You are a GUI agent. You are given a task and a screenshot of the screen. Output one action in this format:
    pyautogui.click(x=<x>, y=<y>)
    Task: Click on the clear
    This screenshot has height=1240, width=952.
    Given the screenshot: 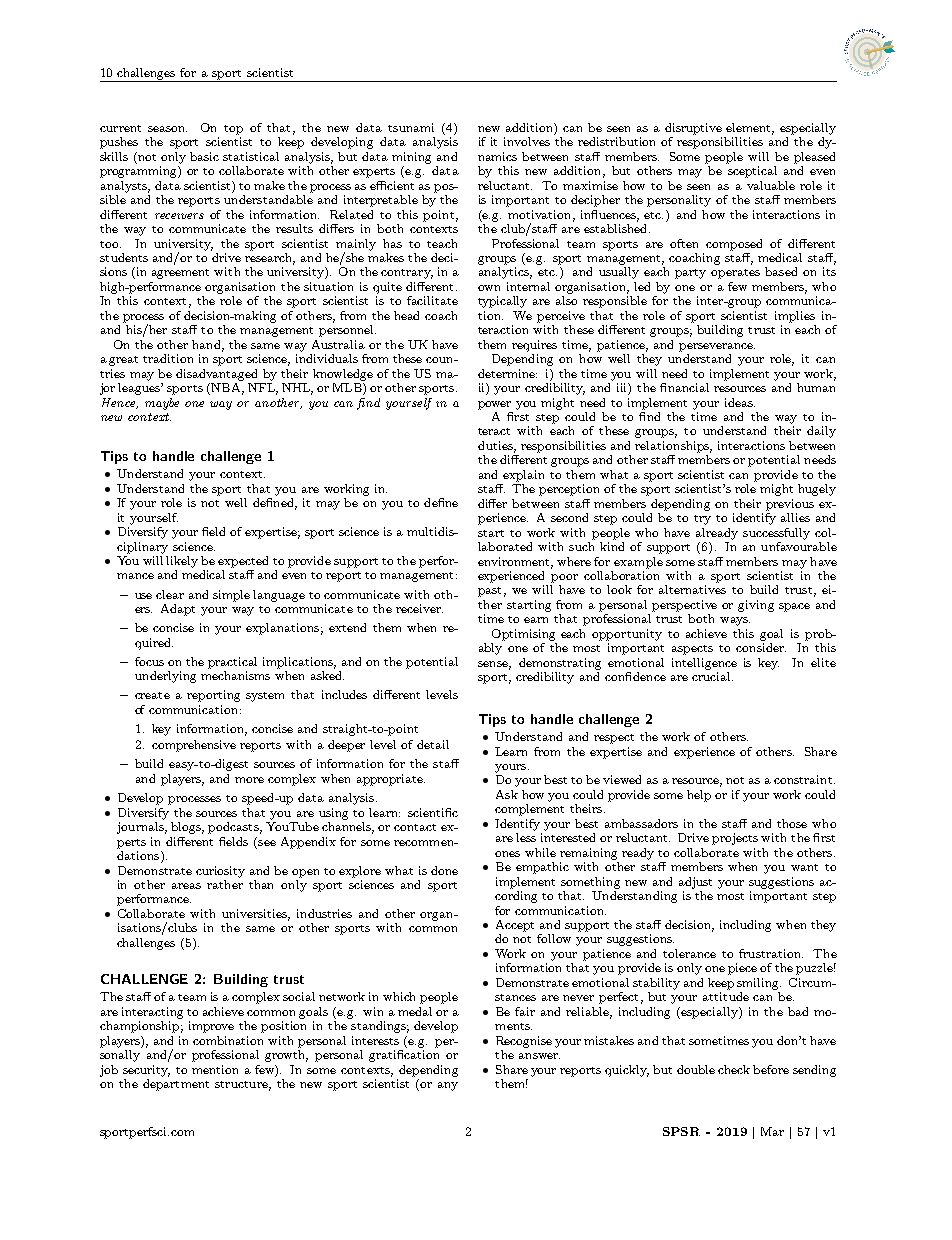 What is the action you would take?
    pyautogui.click(x=170, y=594)
